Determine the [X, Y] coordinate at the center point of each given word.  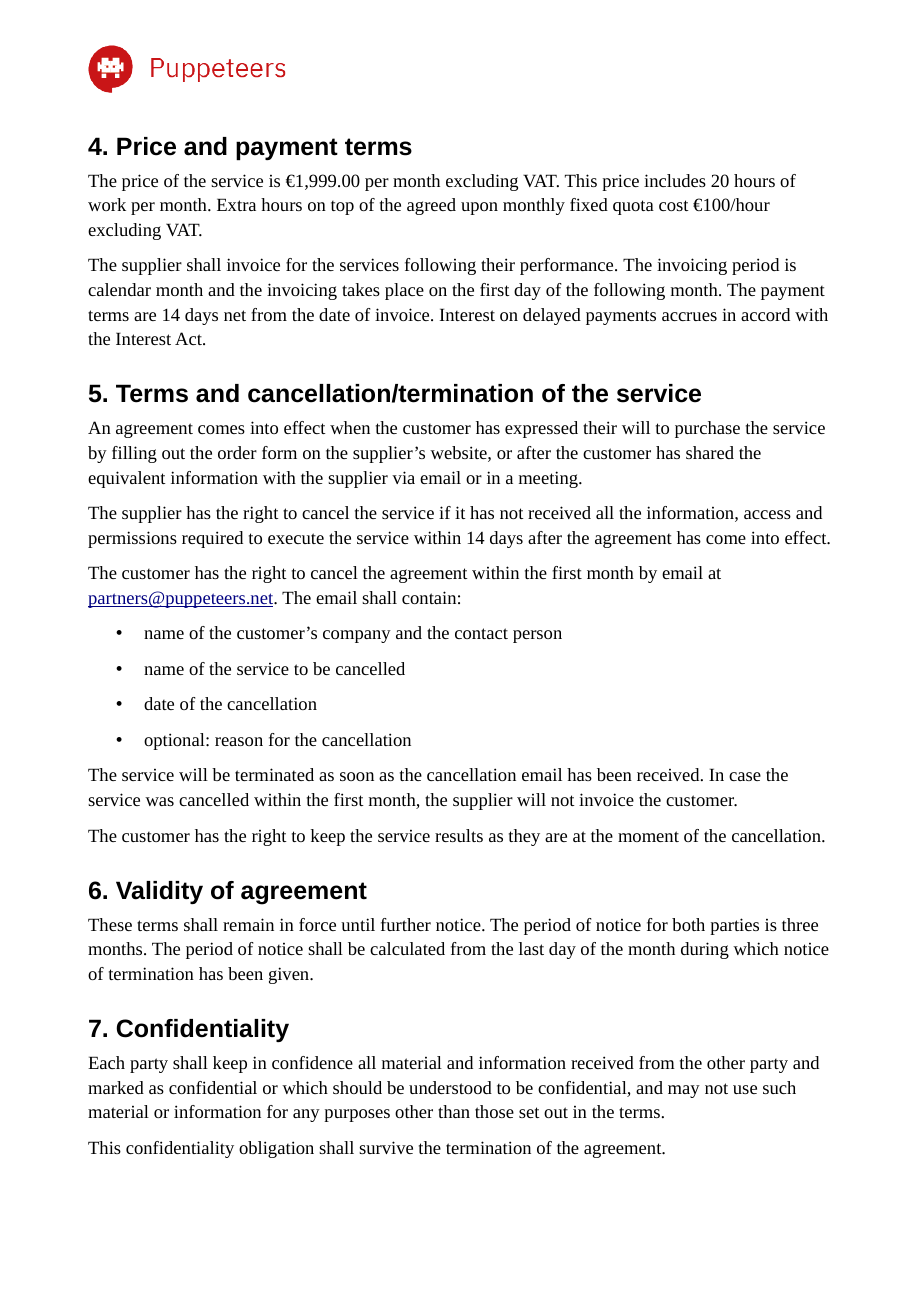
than [454, 1111]
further [406, 924]
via [403, 477]
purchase [707, 429]
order [237, 452]
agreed [431, 206]
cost [674, 205]
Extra [236, 204]
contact [481, 633]
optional [175, 741]
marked [116, 1087]
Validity [159, 892]
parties [734, 926]
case [745, 776]
